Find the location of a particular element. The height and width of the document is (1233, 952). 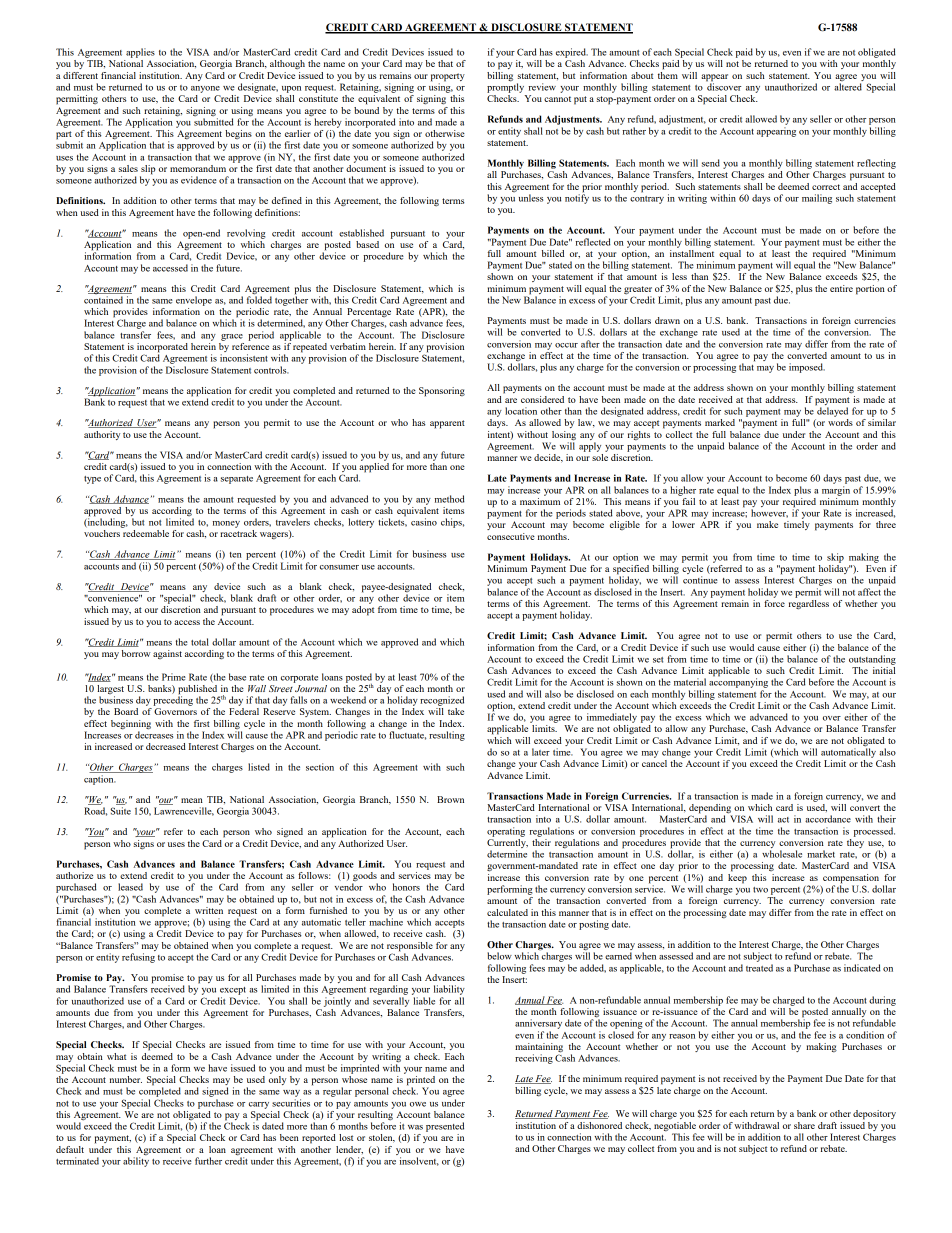

presented is located at coordinates (445, 1127).
